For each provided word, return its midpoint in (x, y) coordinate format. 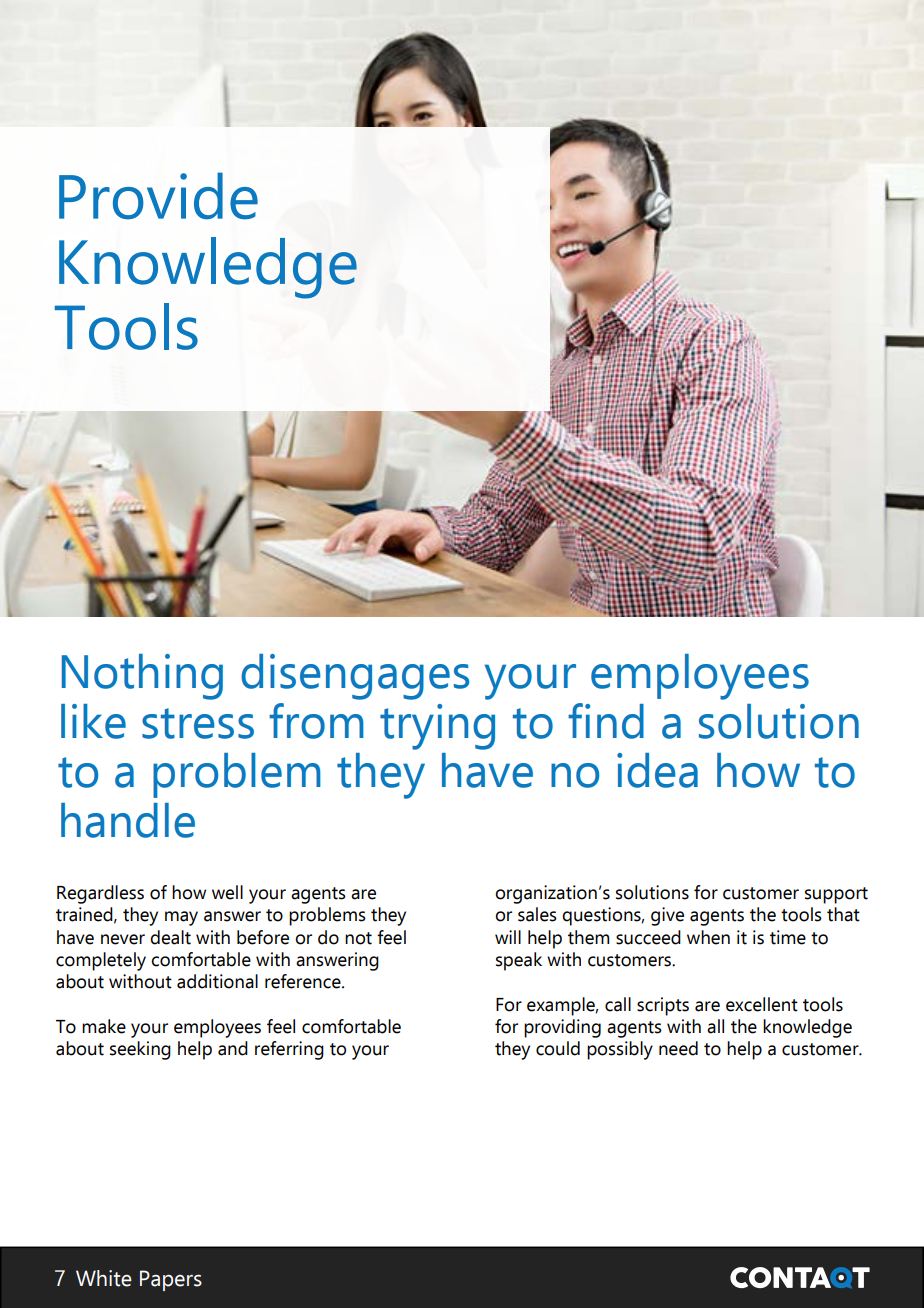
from (316, 721)
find (606, 721)
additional (217, 981)
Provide (158, 196)
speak (519, 961)
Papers (171, 1280)
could (558, 1048)
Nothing (142, 677)
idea (657, 770)
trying (437, 727)
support (836, 895)
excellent (762, 1004)
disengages (355, 677)
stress (198, 723)
